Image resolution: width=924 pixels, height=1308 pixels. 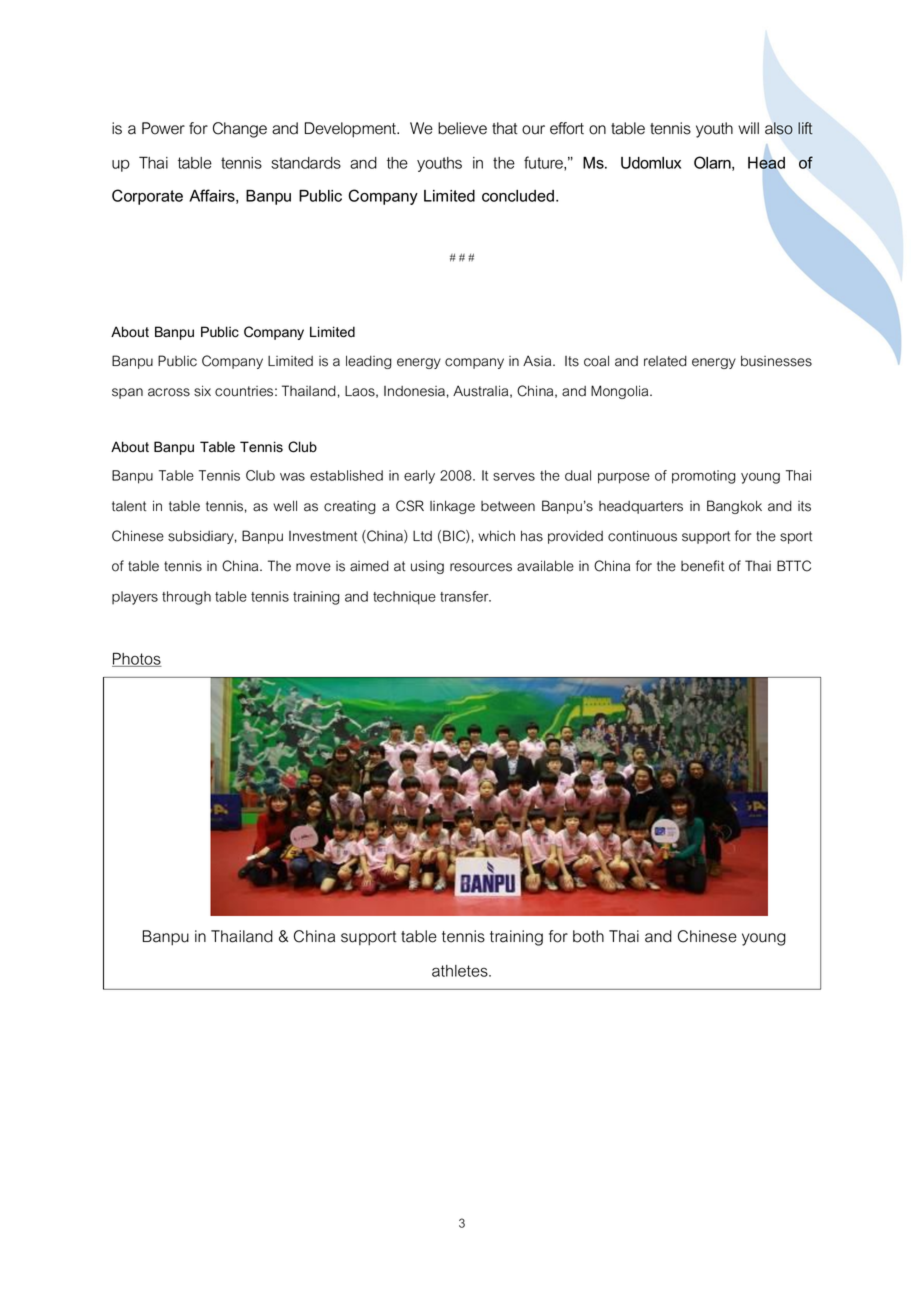 What do you see at coordinates (240, 130) in the screenshot?
I see `Change` at bounding box center [240, 130].
